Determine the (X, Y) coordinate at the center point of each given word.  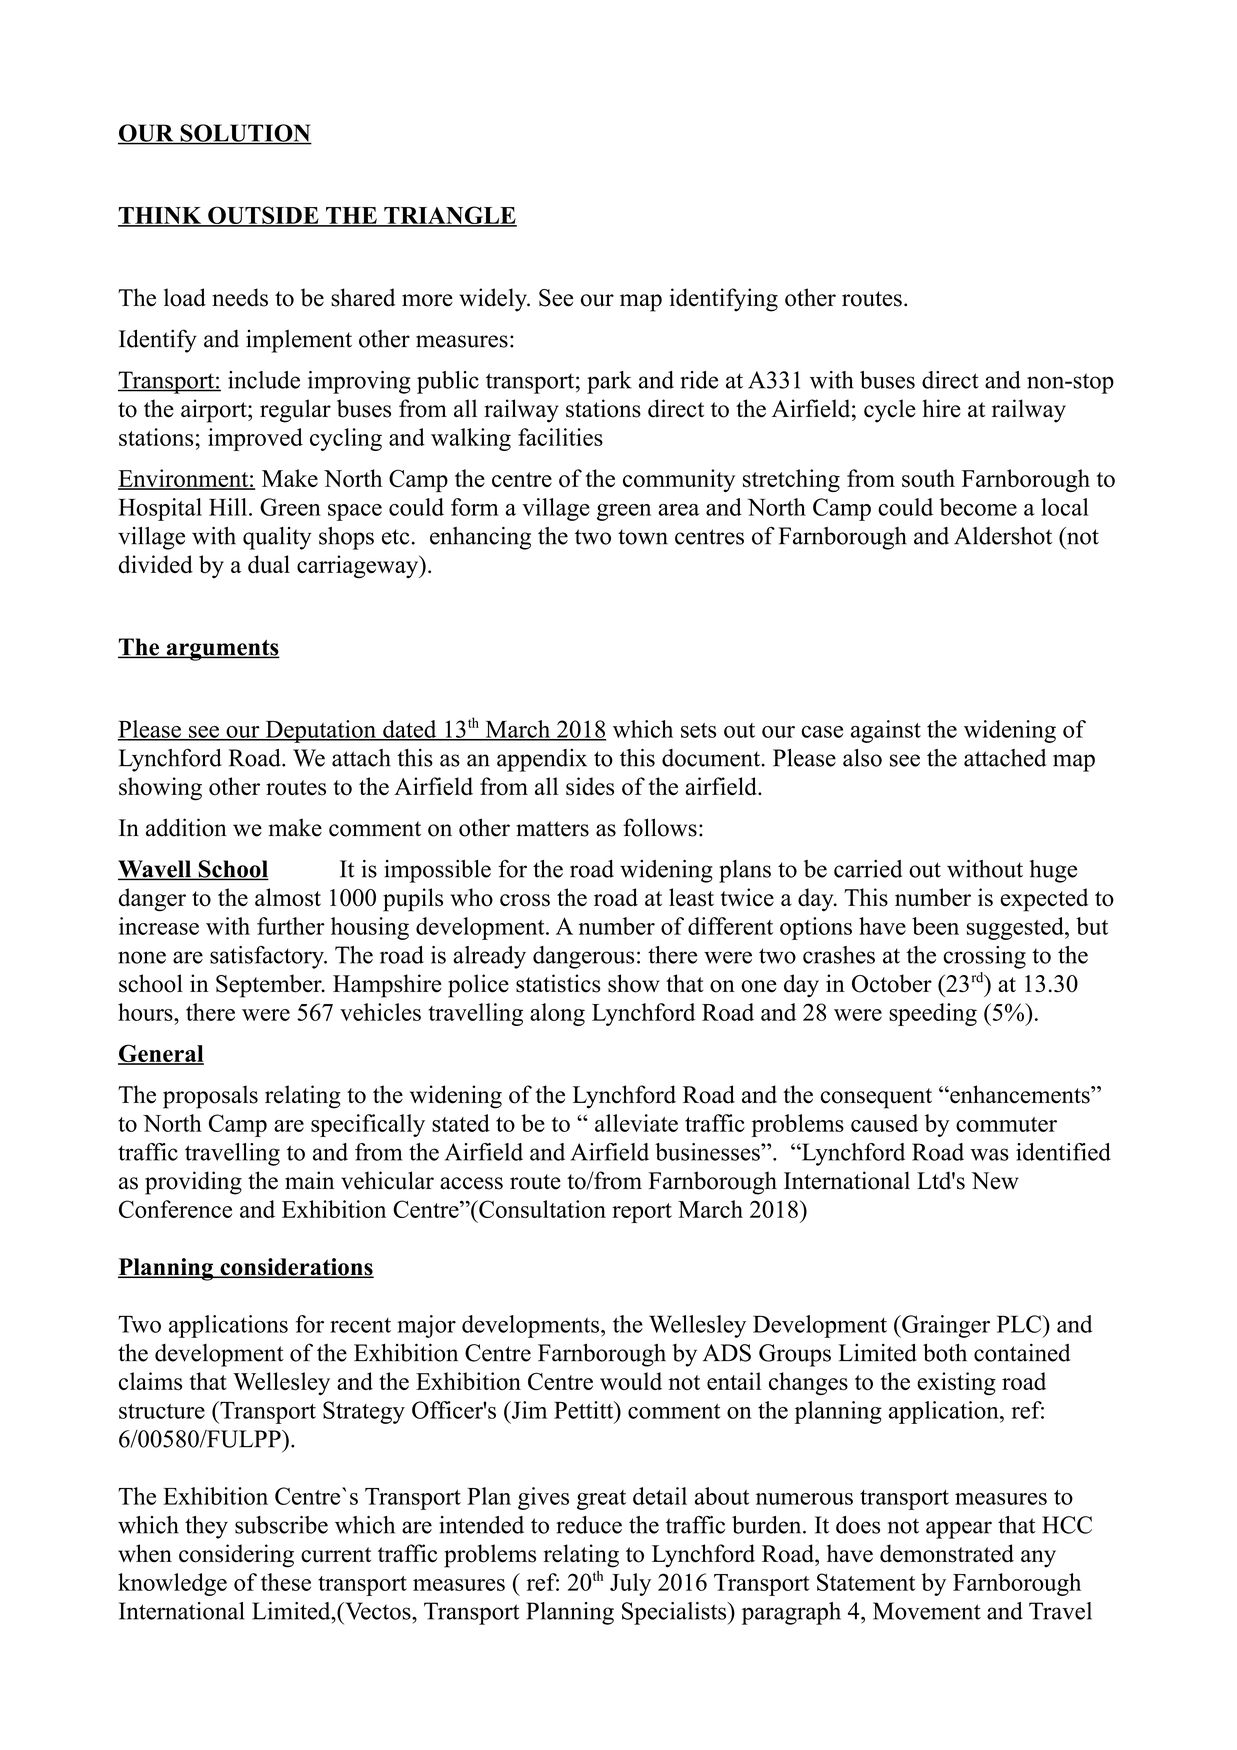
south (928, 478)
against (886, 731)
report (642, 1213)
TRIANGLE (449, 216)
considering (236, 1556)
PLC (1020, 1324)
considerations (296, 1268)
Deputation (320, 731)
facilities (560, 437)
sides (590, 786)
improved (255, 439)
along (557, 1014)
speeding (933, 1014)
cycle (890, 411)
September (270, 986)
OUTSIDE (263, 216)
